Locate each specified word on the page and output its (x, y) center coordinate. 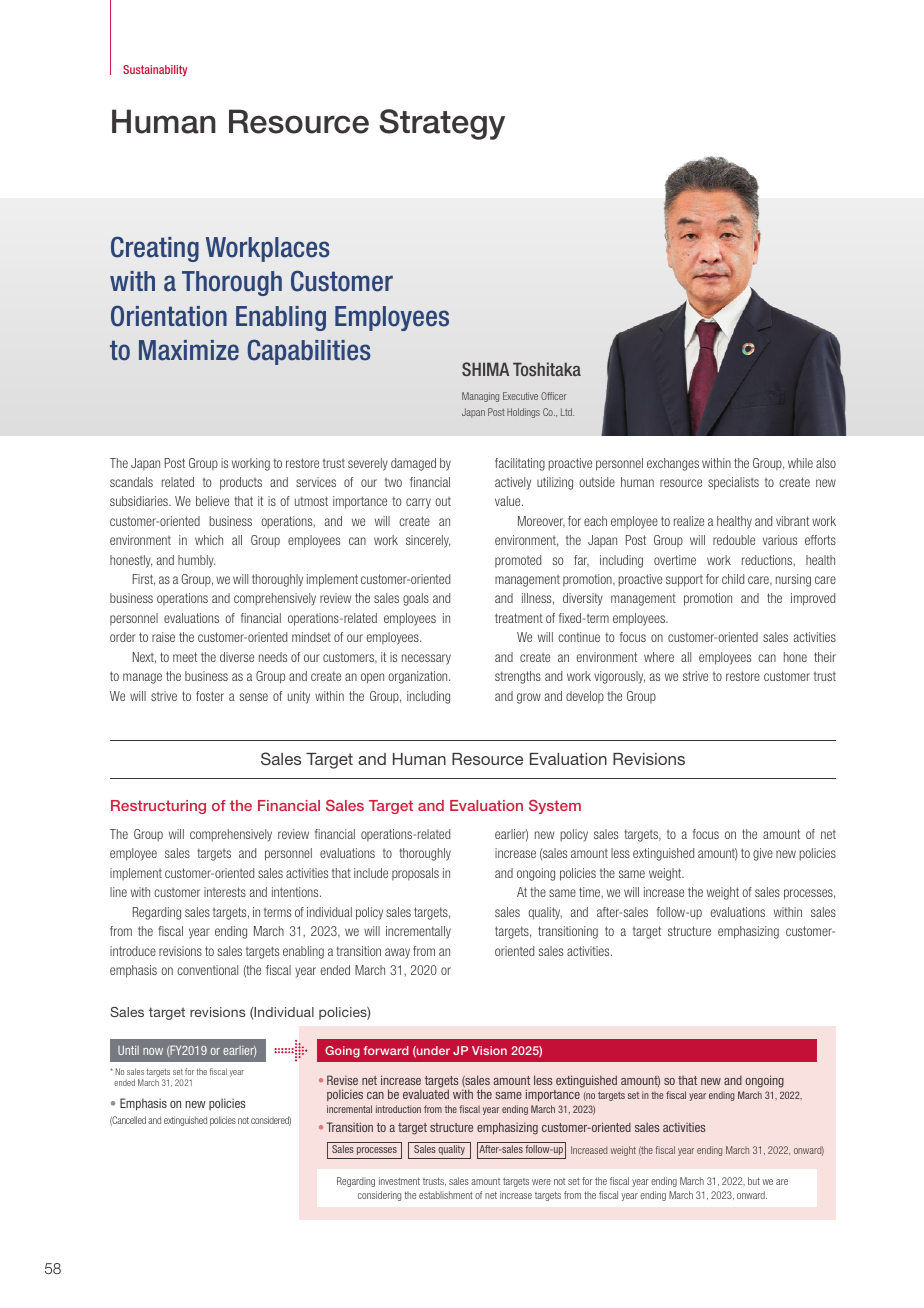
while (800, 463)
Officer (554, 396)
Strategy (442, 124)
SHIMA (485, 369)
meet (185, 657)
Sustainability (155, 70)
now (153, 1051)
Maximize (189, 350)
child (733, 579)
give (763, 854)
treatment (519, 618)
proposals (415, 874)
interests (225, 892)
